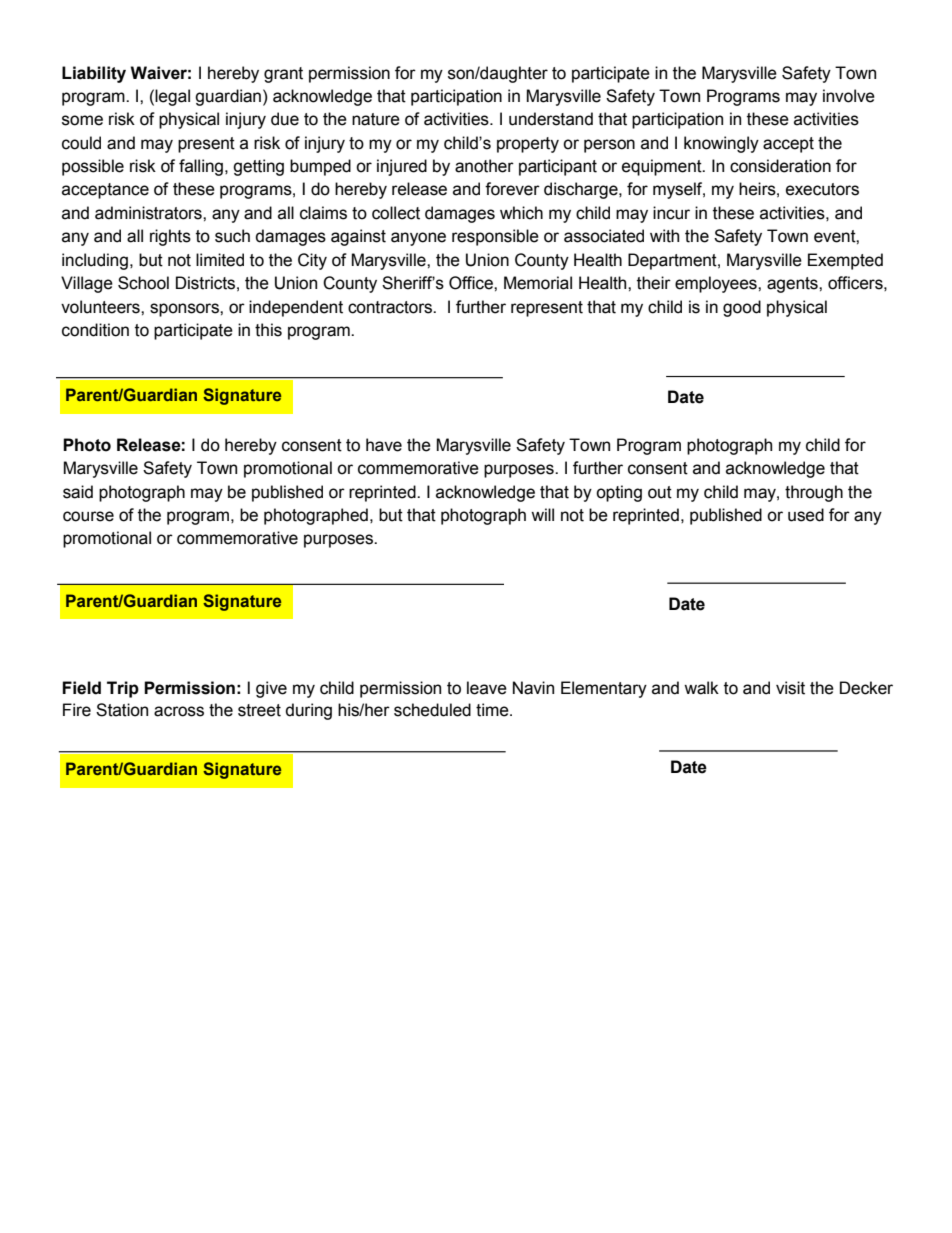 This image has width=952, height=1233. I want to click on Liability, so click(94, 74).
